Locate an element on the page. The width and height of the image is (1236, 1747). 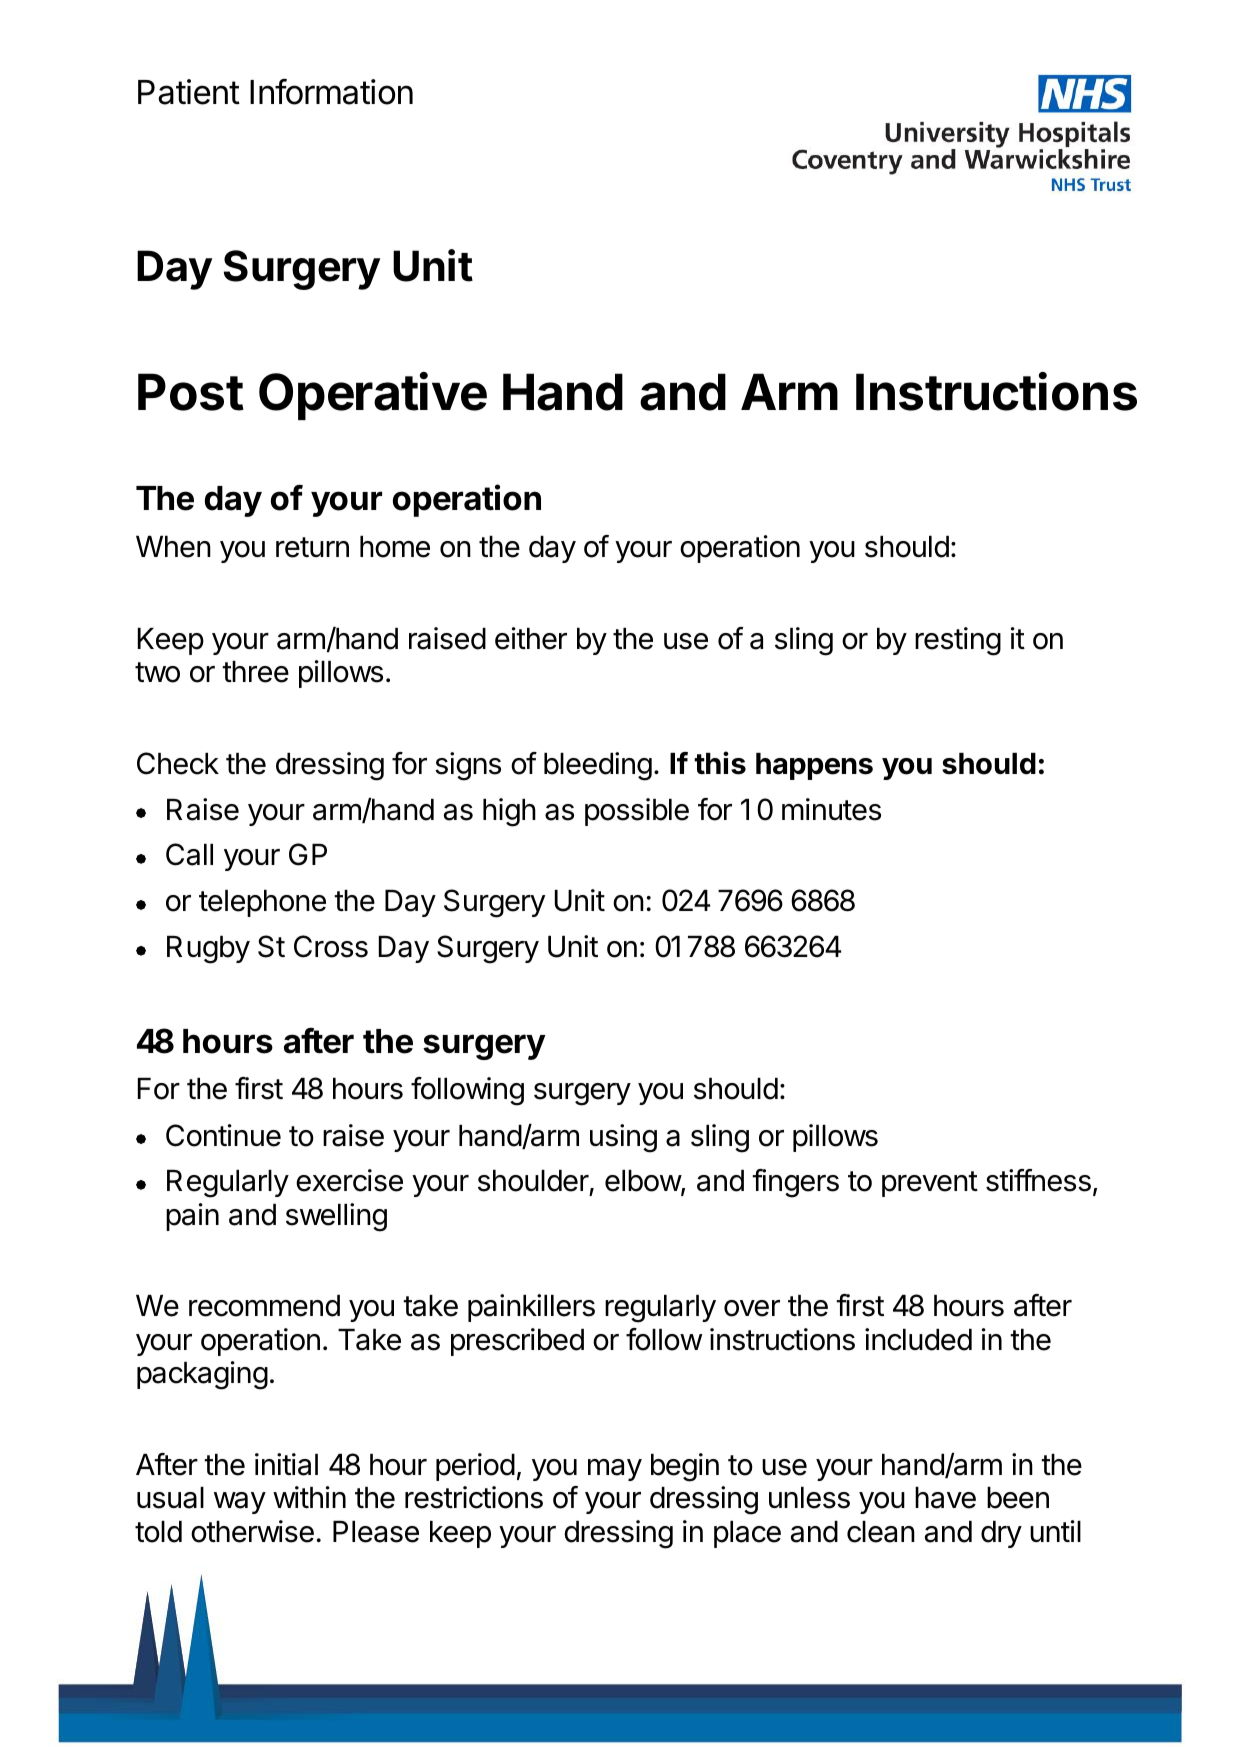
return is located at coordinates (312, 547).
